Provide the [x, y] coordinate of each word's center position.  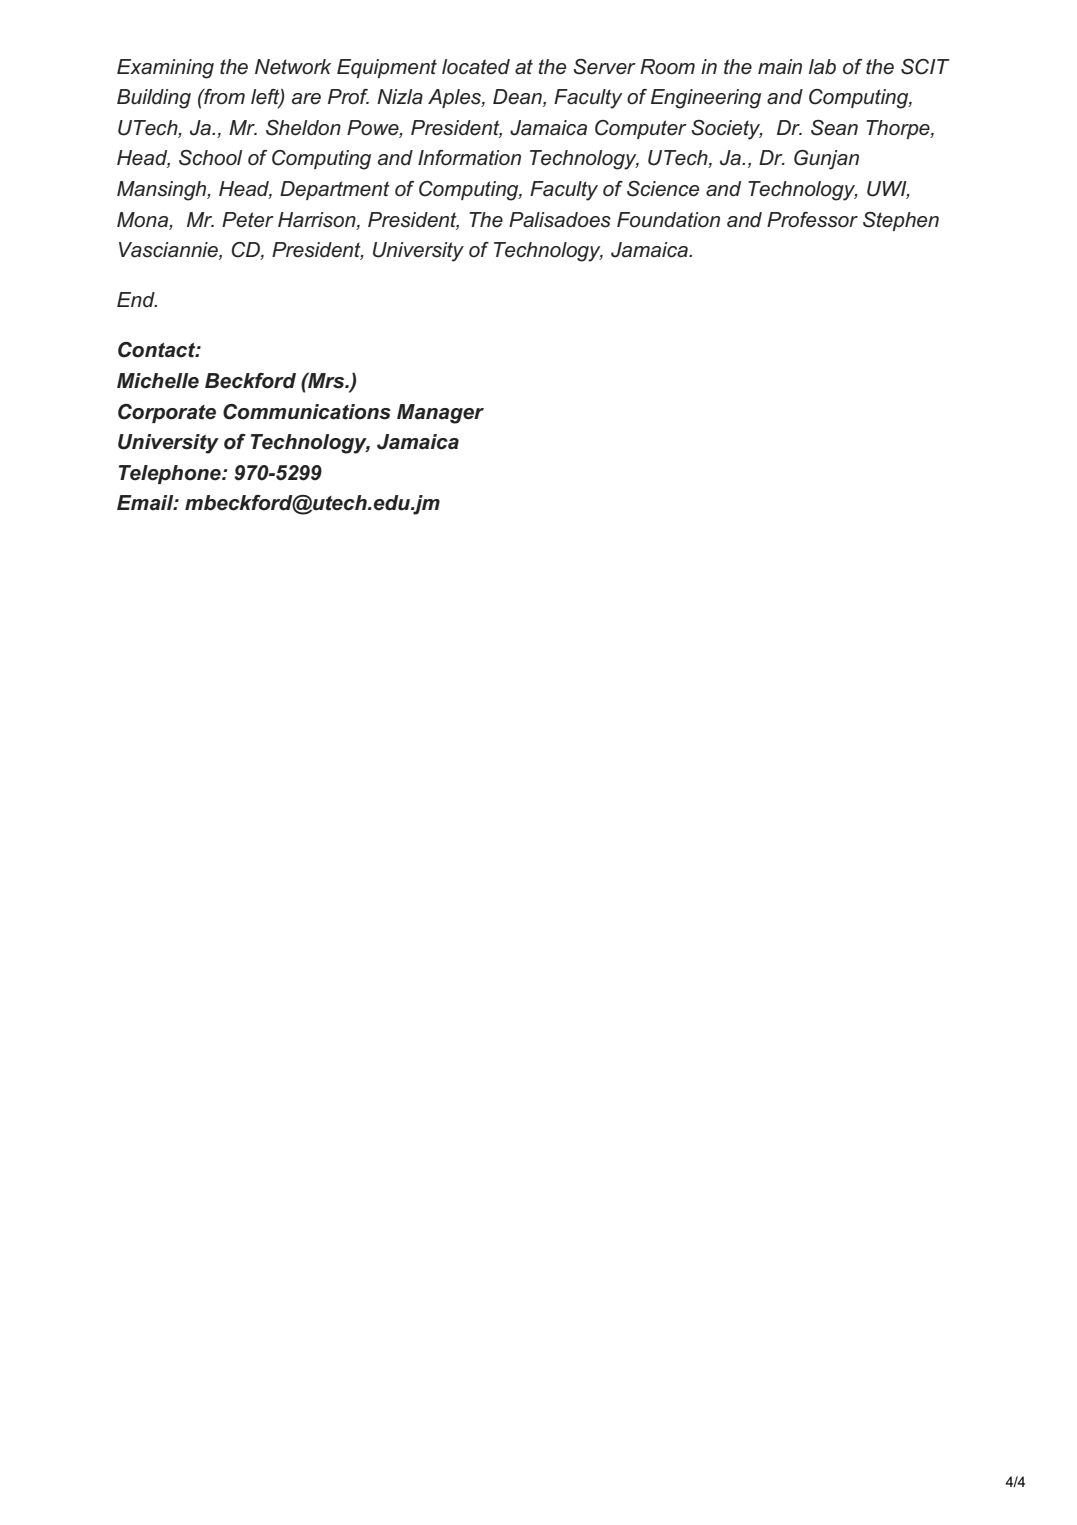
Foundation [668, 220]
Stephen [901, 221]
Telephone [171, 474]
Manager [440, 414]
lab [822, 67]
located [476, 67]
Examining [165, 69]
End [137, 300]
